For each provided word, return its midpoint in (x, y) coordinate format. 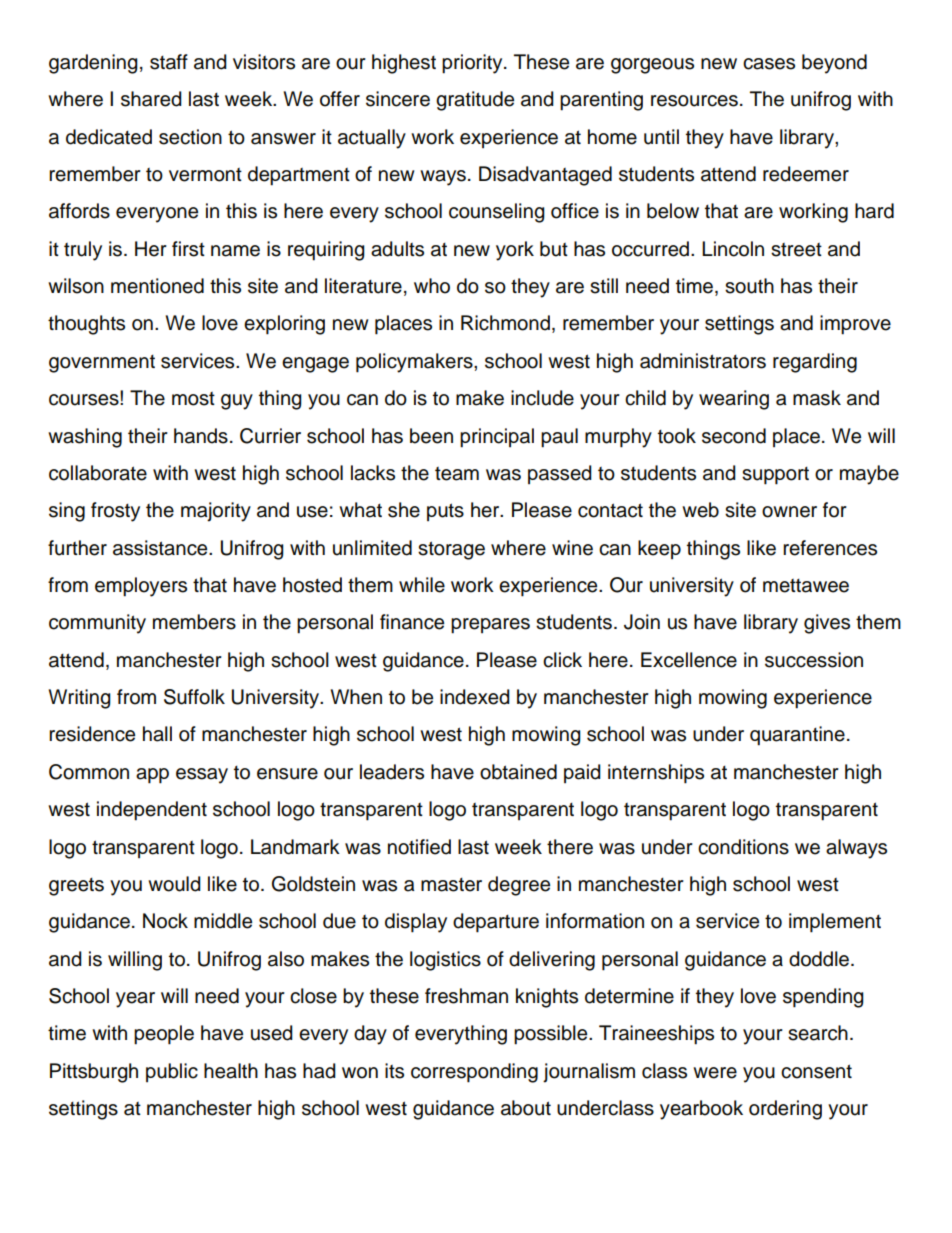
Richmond (505, 323)
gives (827, 624)
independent (152, 811)
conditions (743, 847)
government (102, 364)
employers (141, 587)
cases (769, 64)
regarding (815, 363)
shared (151, 99)
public (172, 1072)
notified (419, 847)
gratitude (475, 101)
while (422, 585)
